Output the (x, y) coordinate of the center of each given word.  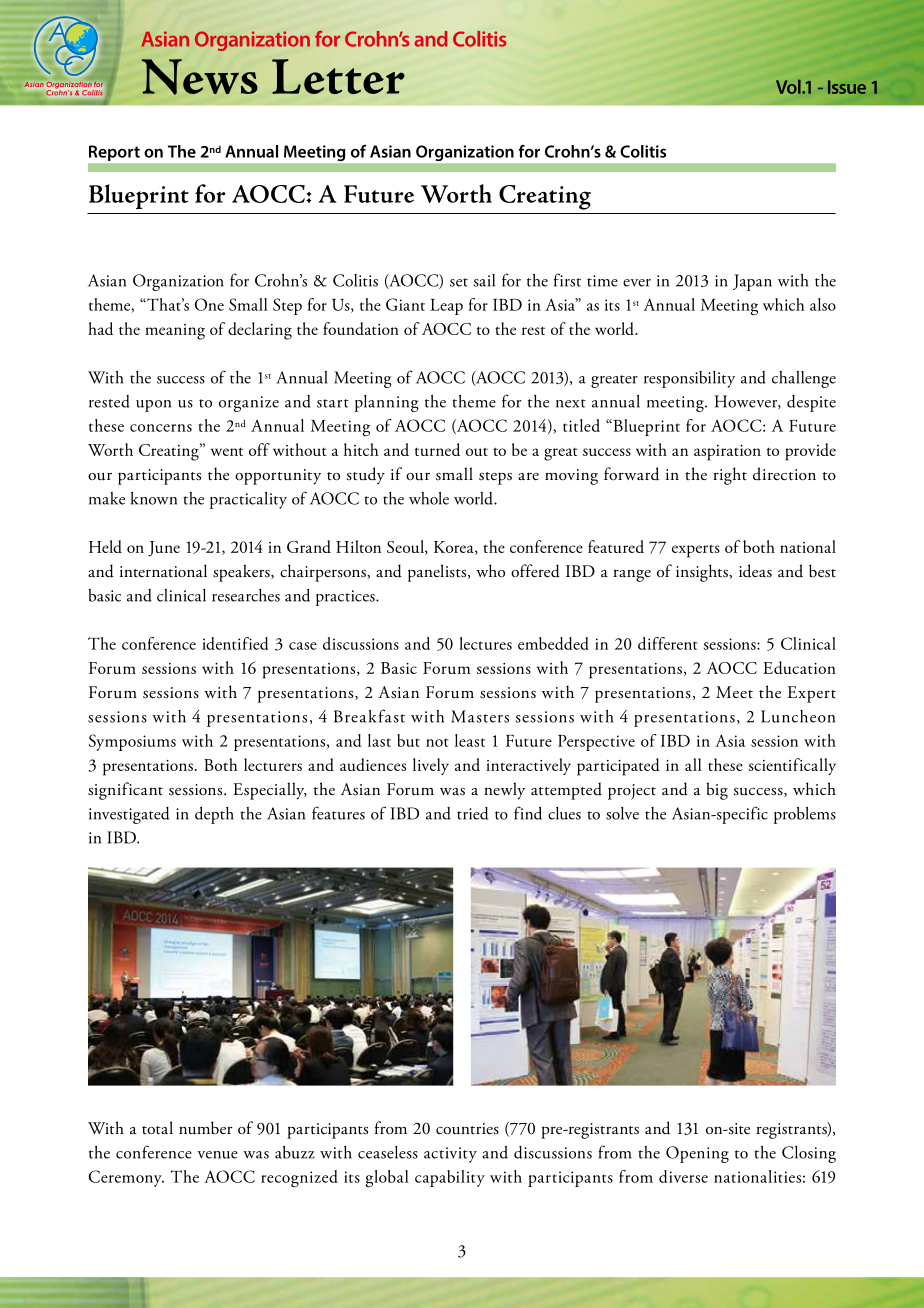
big (717, 791)
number (206, 1128)
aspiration (727, 453)
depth (214, 815)
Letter (338, 76)
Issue (847, 87)
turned (437, 449)
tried (472, 813)
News (200, 77)
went (227, 451)
